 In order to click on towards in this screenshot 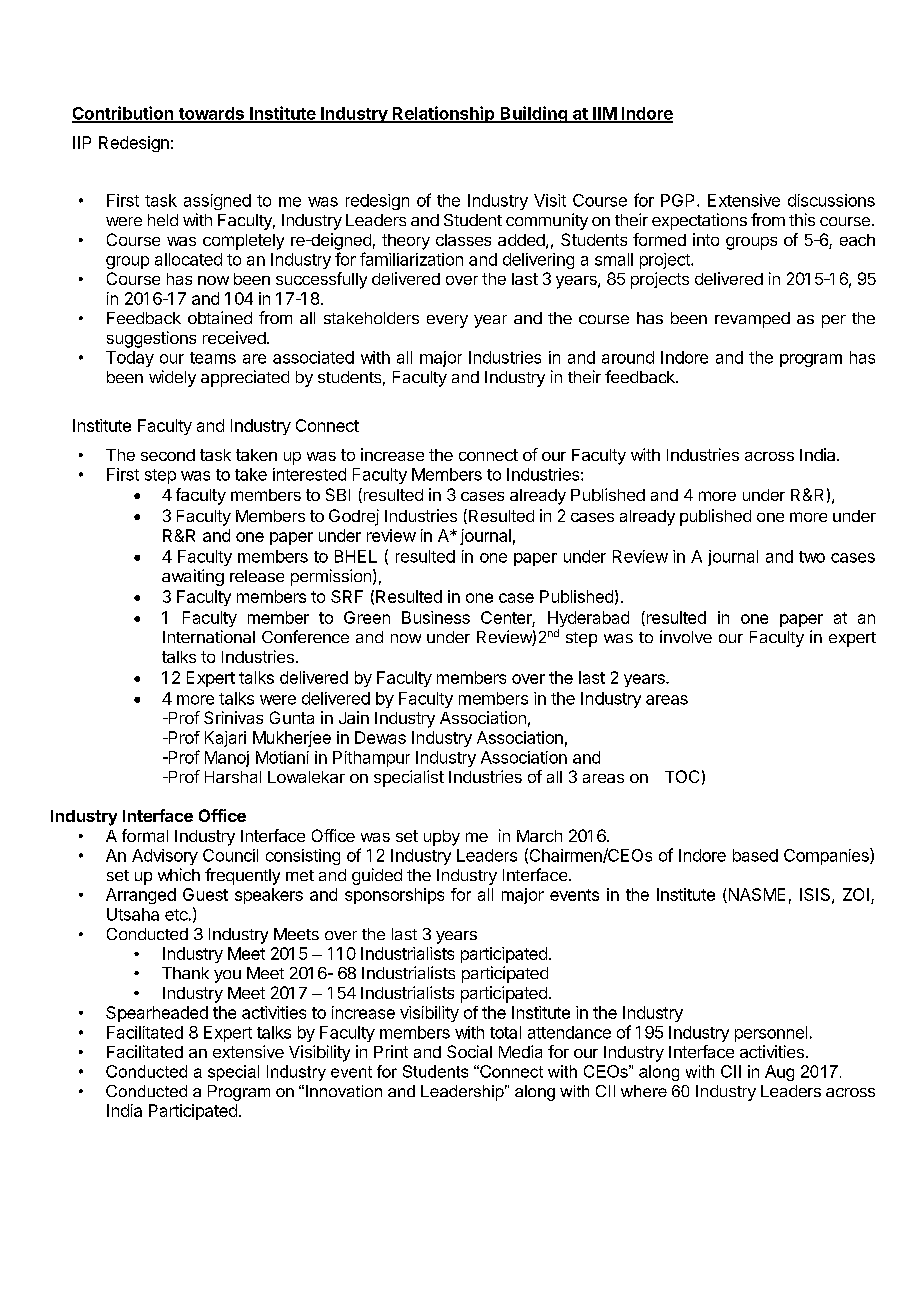, I will do `click(211, 114)`.
